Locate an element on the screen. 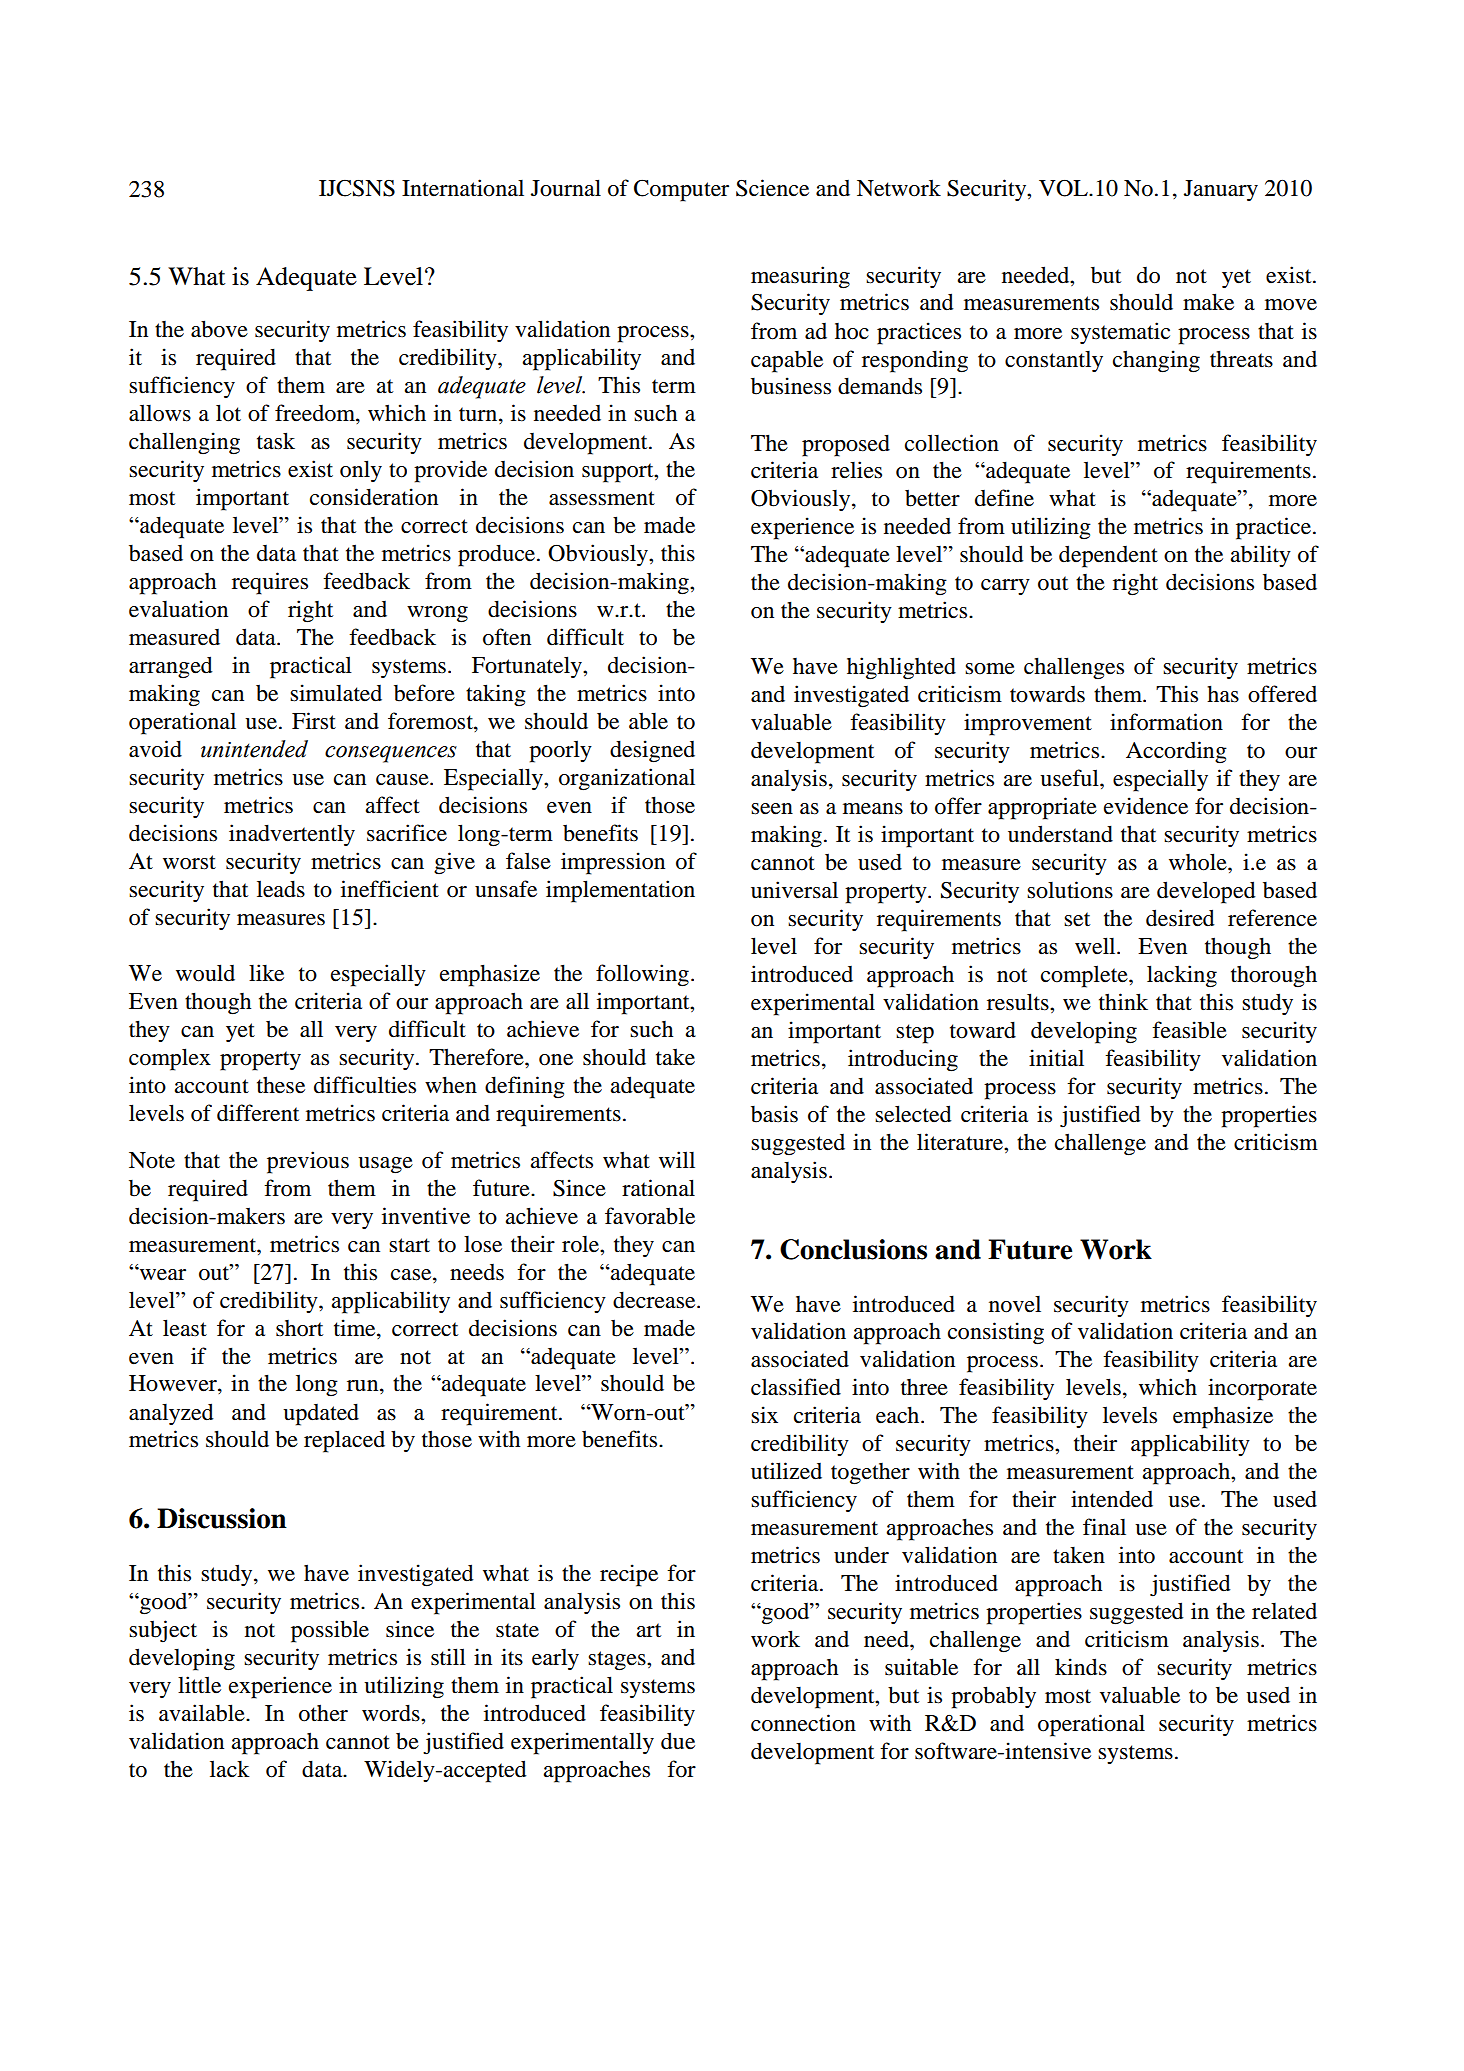 The width and height of the screenshot is (1464, 2071). Computer is located at coordinates (681, 191).
